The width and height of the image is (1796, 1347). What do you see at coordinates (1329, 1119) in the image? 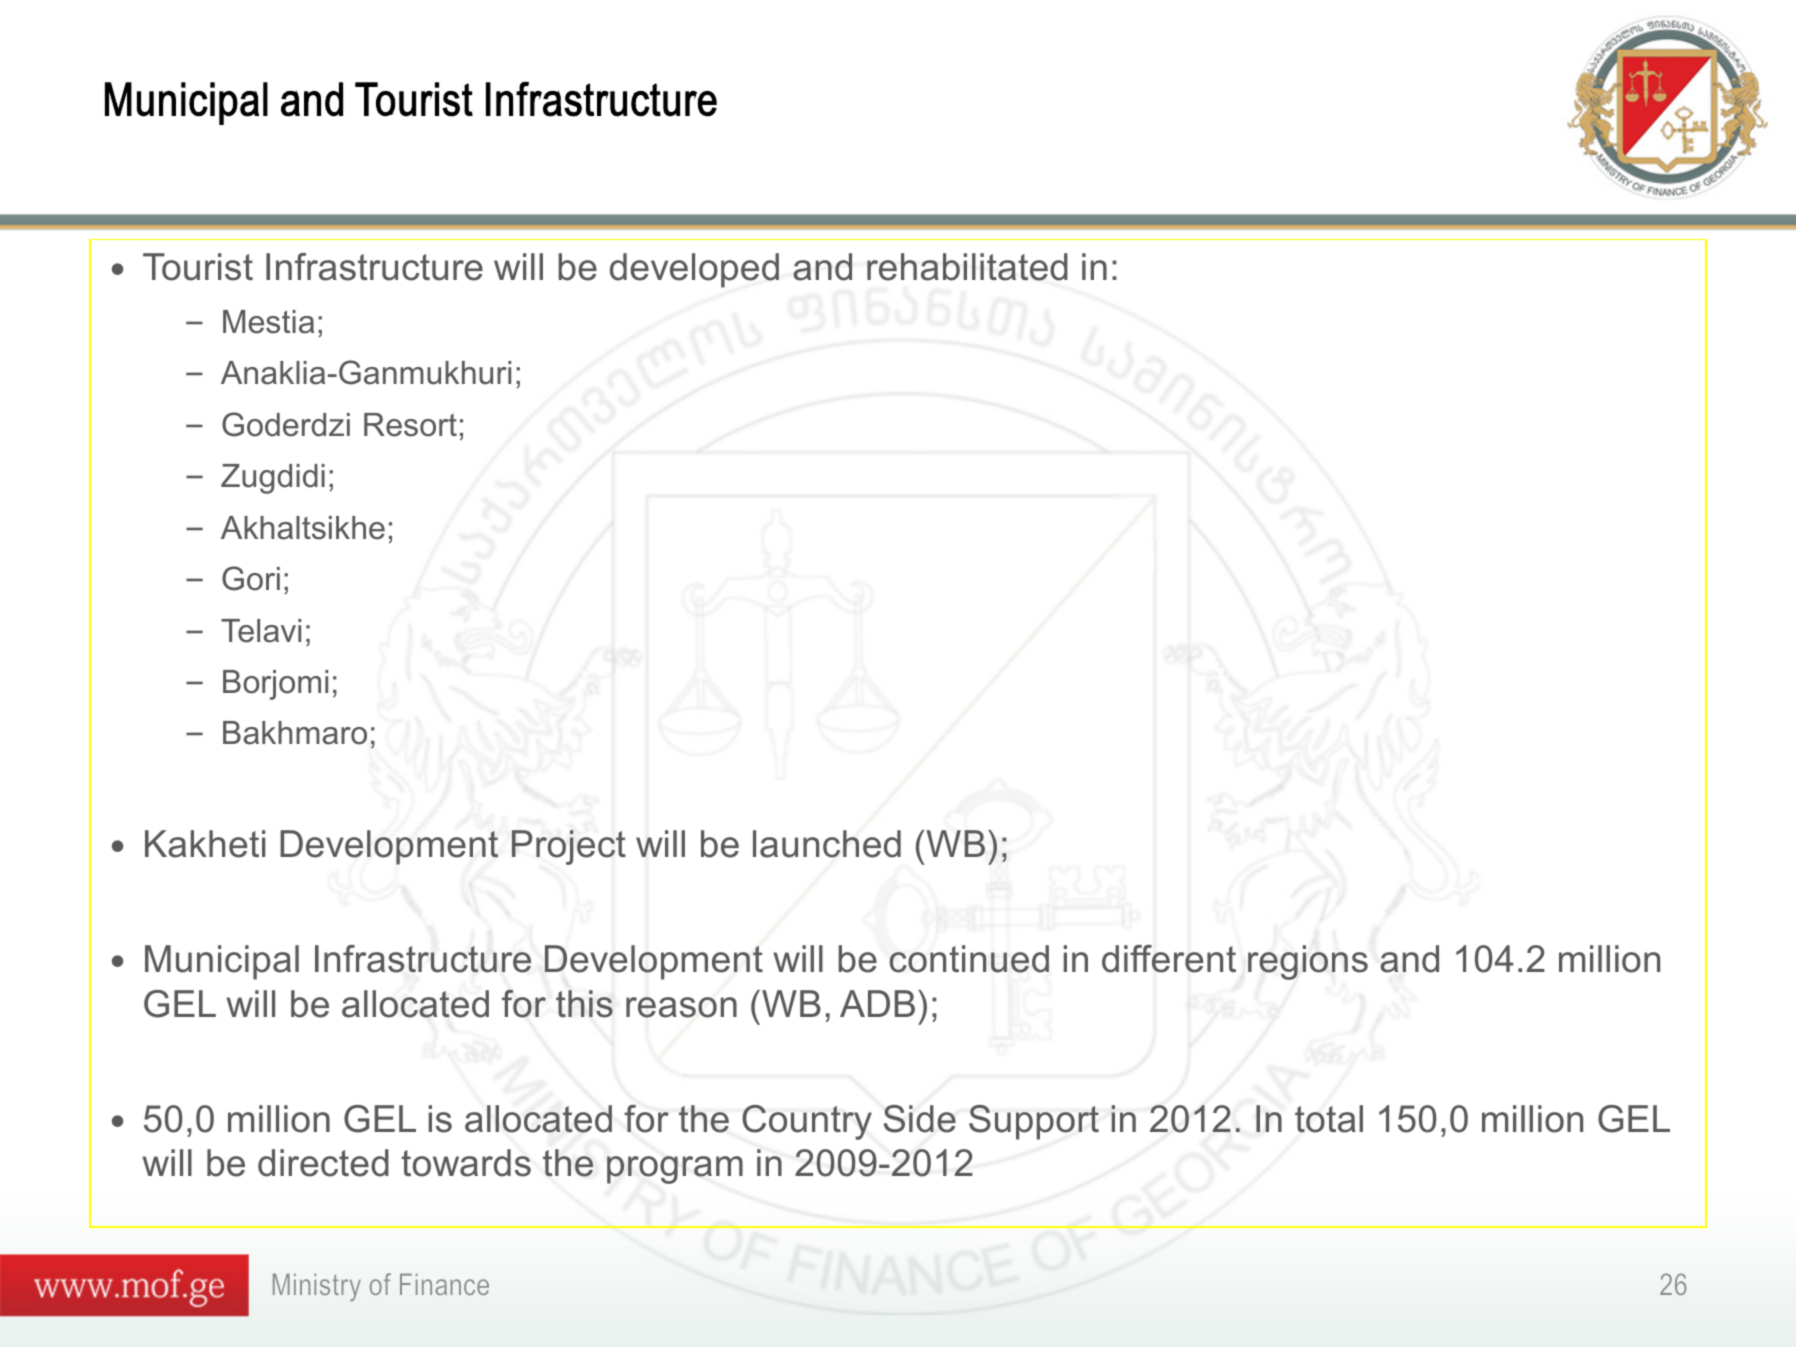
I see `total` at bounding box center [1329, 1119].
